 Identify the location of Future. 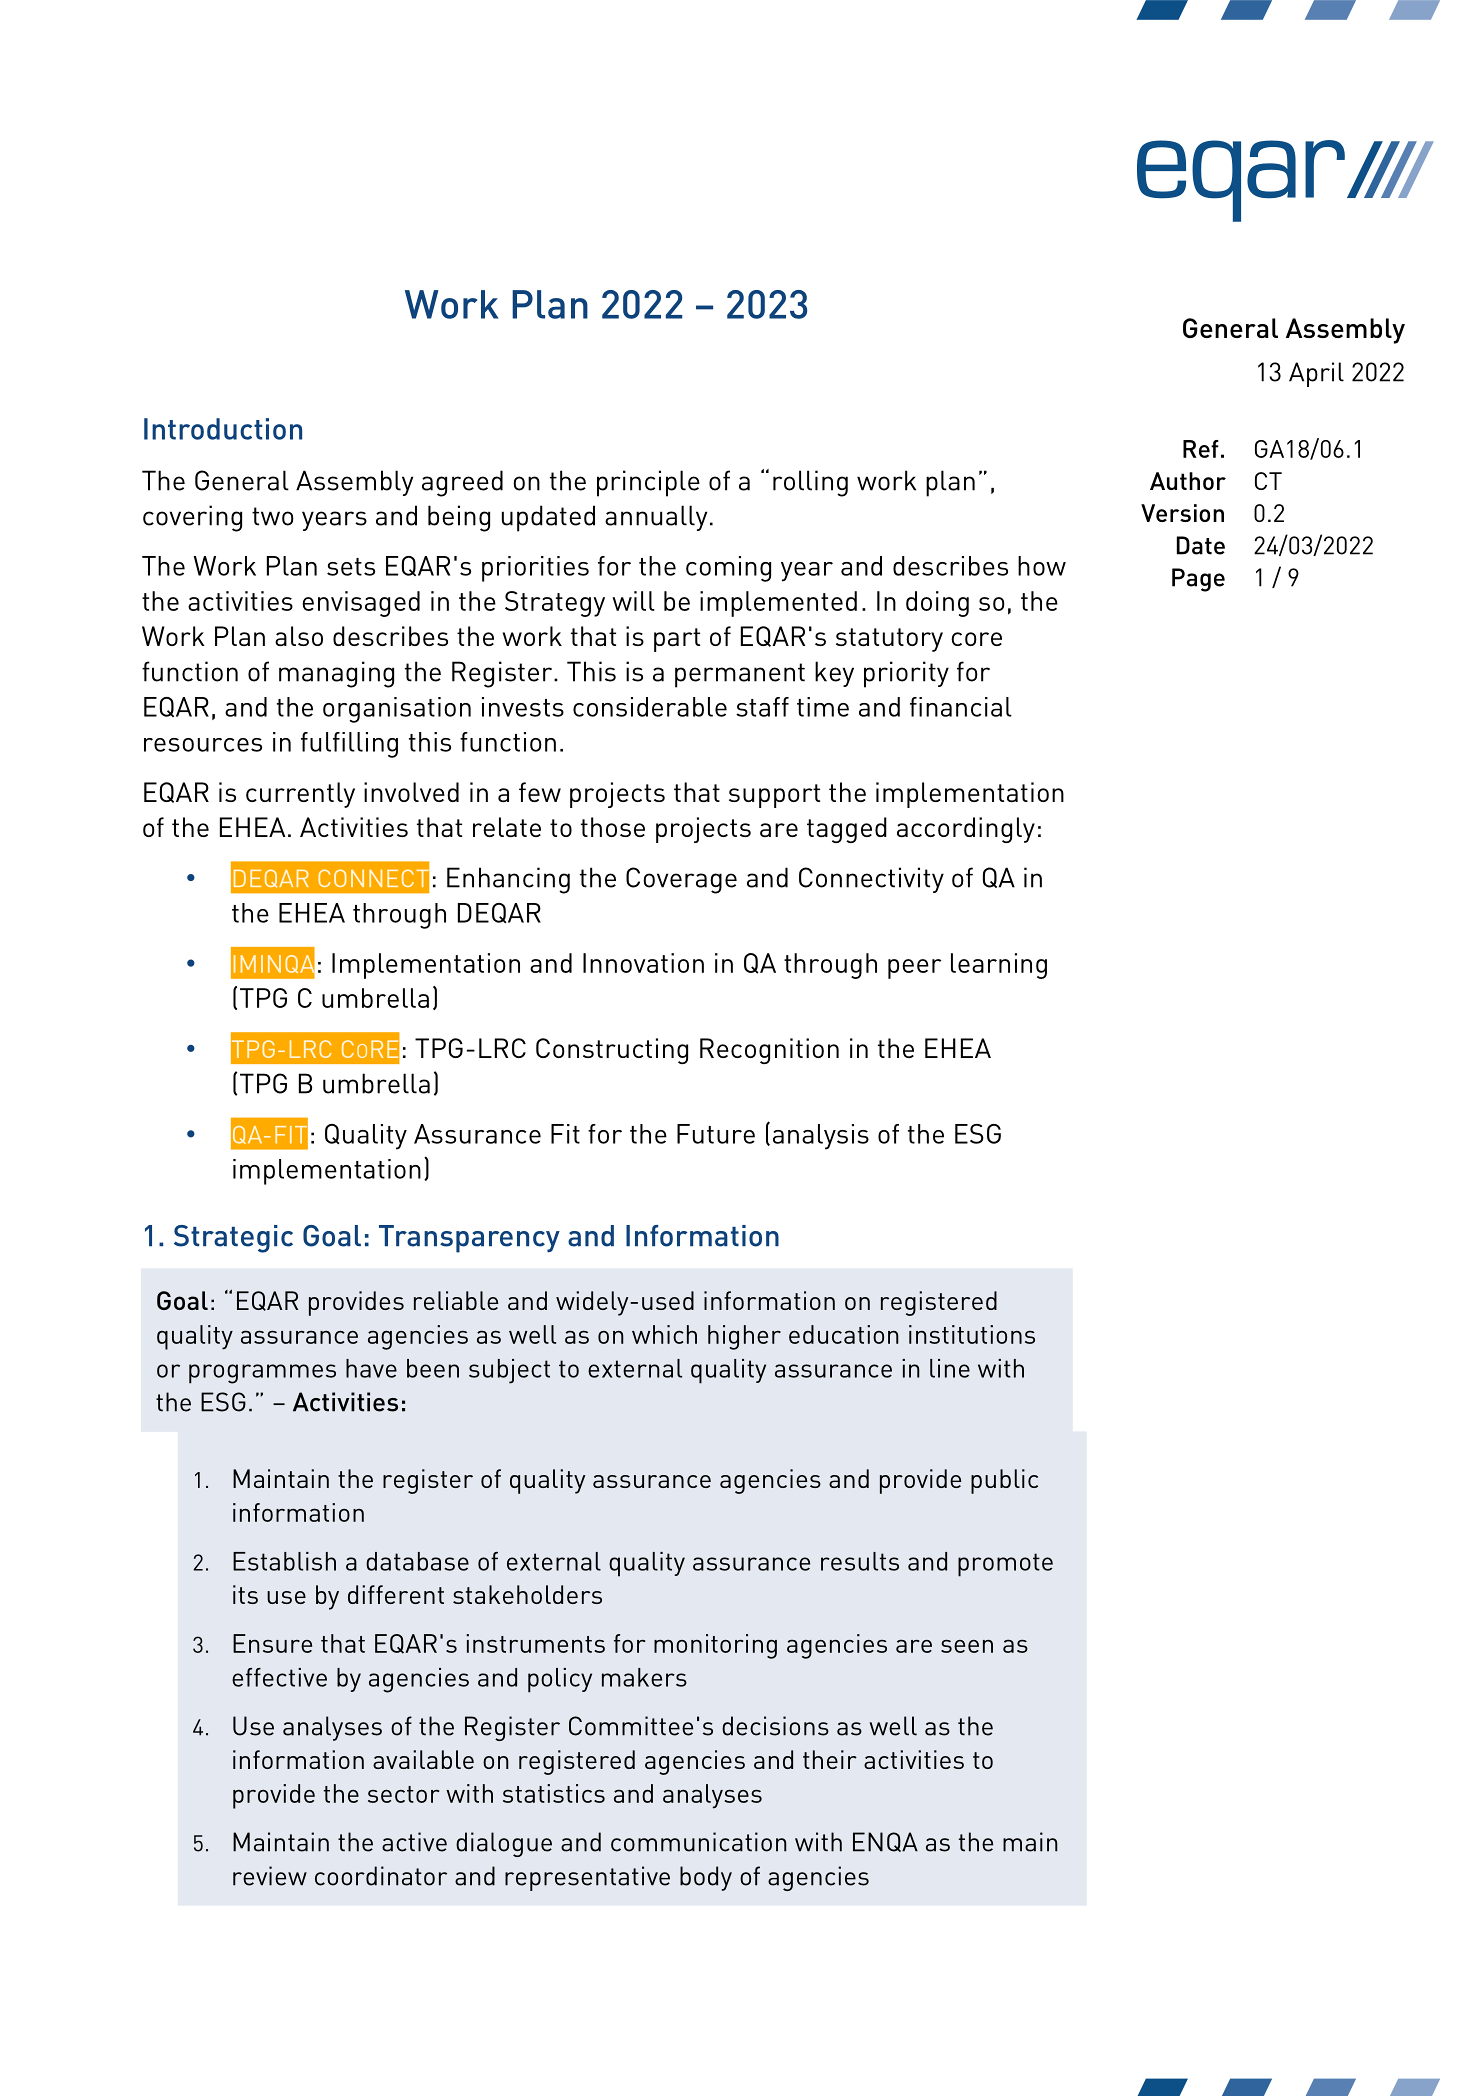
(716, 1134).
